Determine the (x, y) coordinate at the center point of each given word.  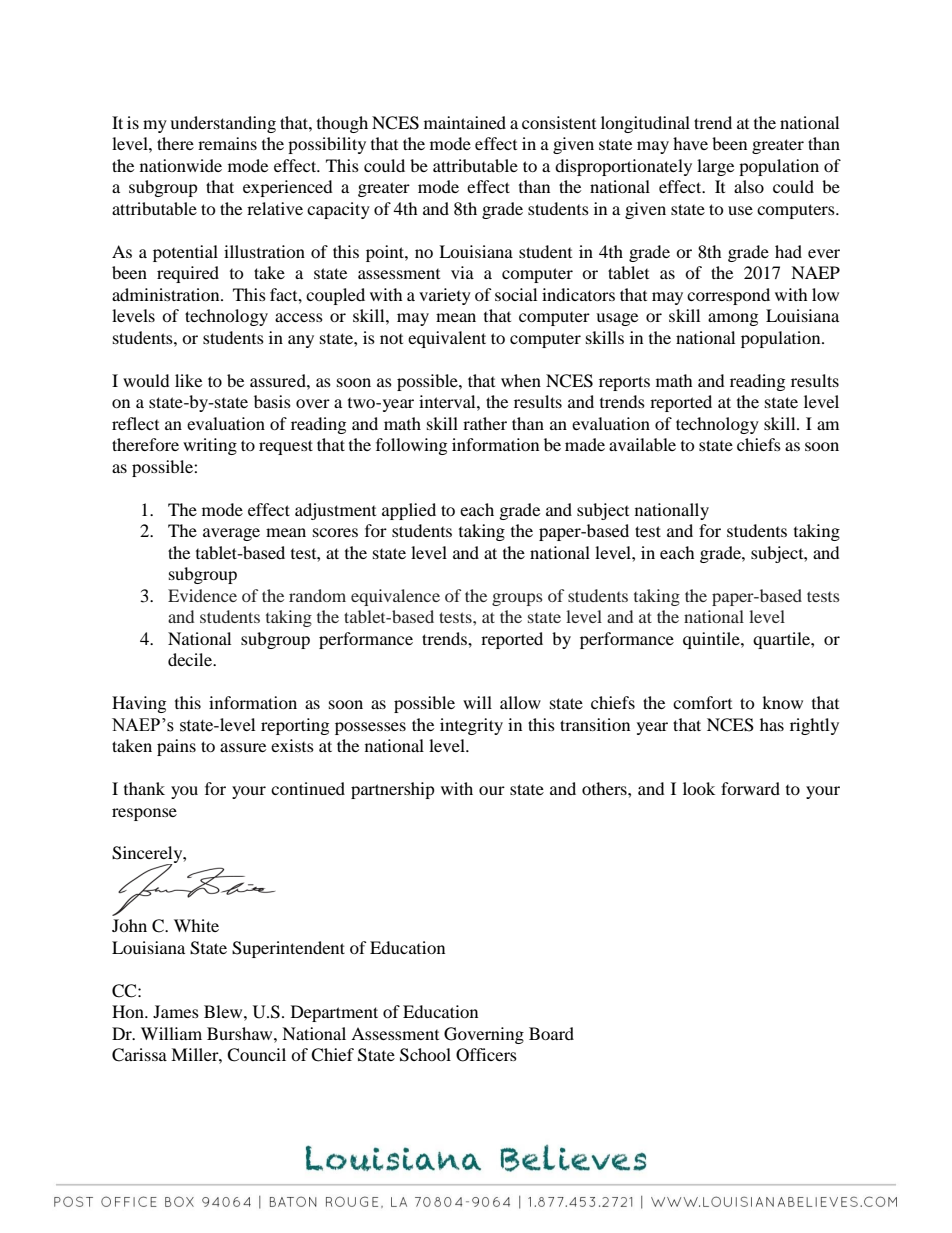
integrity (471, 726)
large (715, 167)
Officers (486, 1055)
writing (210, 446)
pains (176, 747)
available (642, 444)
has (772, 724)
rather (485, 423)
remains (227, 143)
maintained (465, 122)
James (176, 1011)
